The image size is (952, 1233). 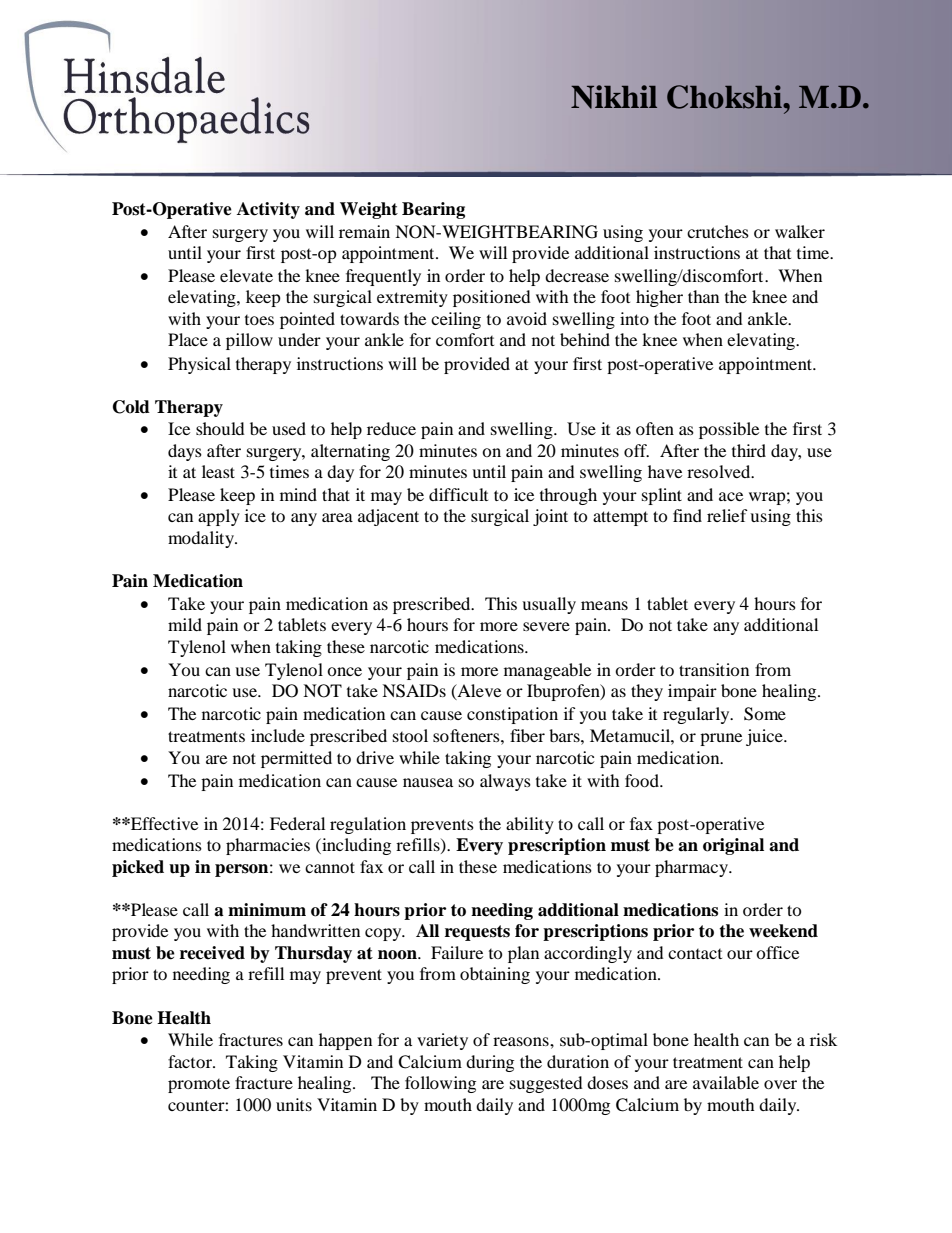 What do you see at coordinates (220, 428) in the page?
I see `should` at bounding box center [220, 428].
